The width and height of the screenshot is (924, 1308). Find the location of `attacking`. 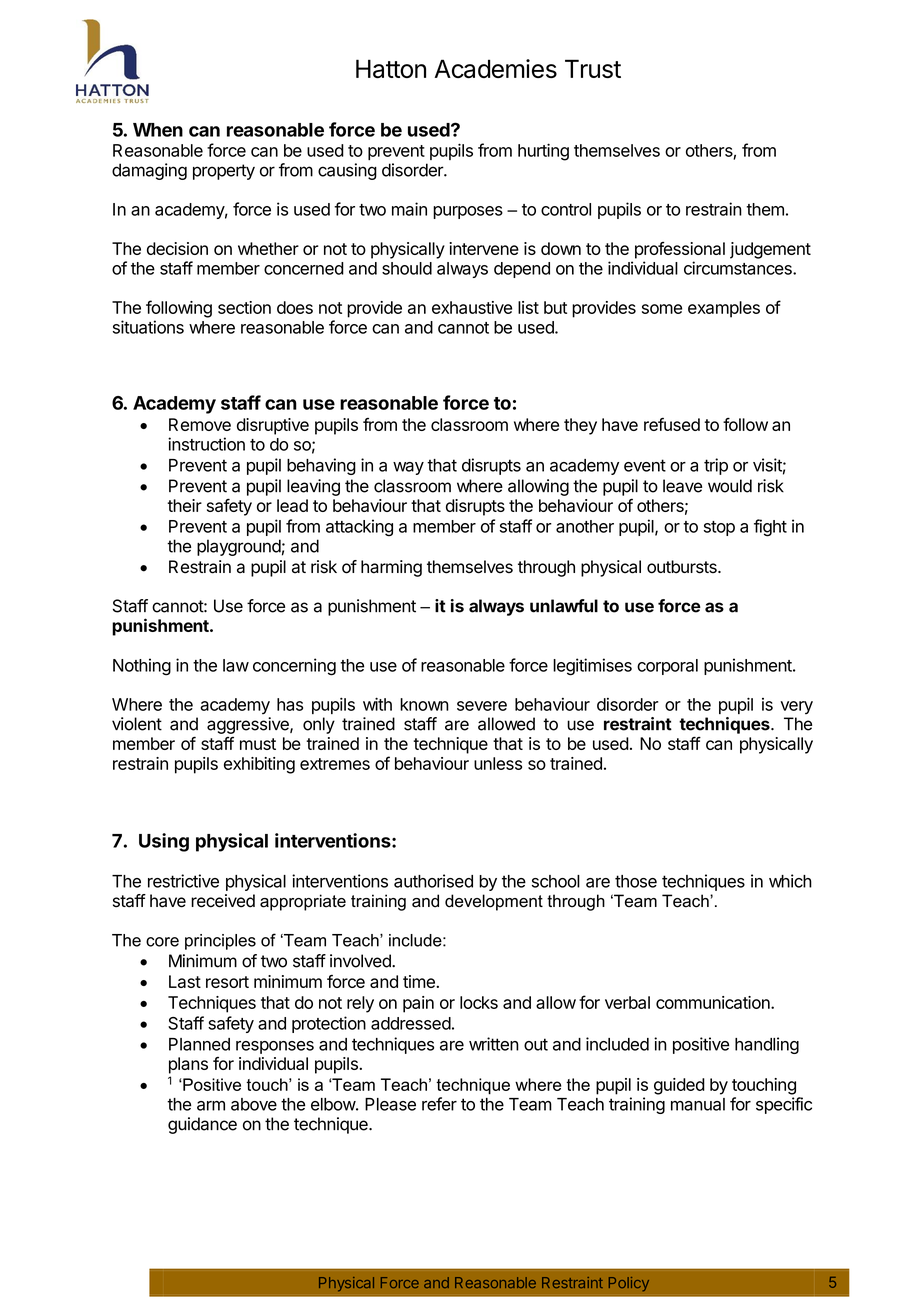

attacking is located at coordinates (359, 528).
